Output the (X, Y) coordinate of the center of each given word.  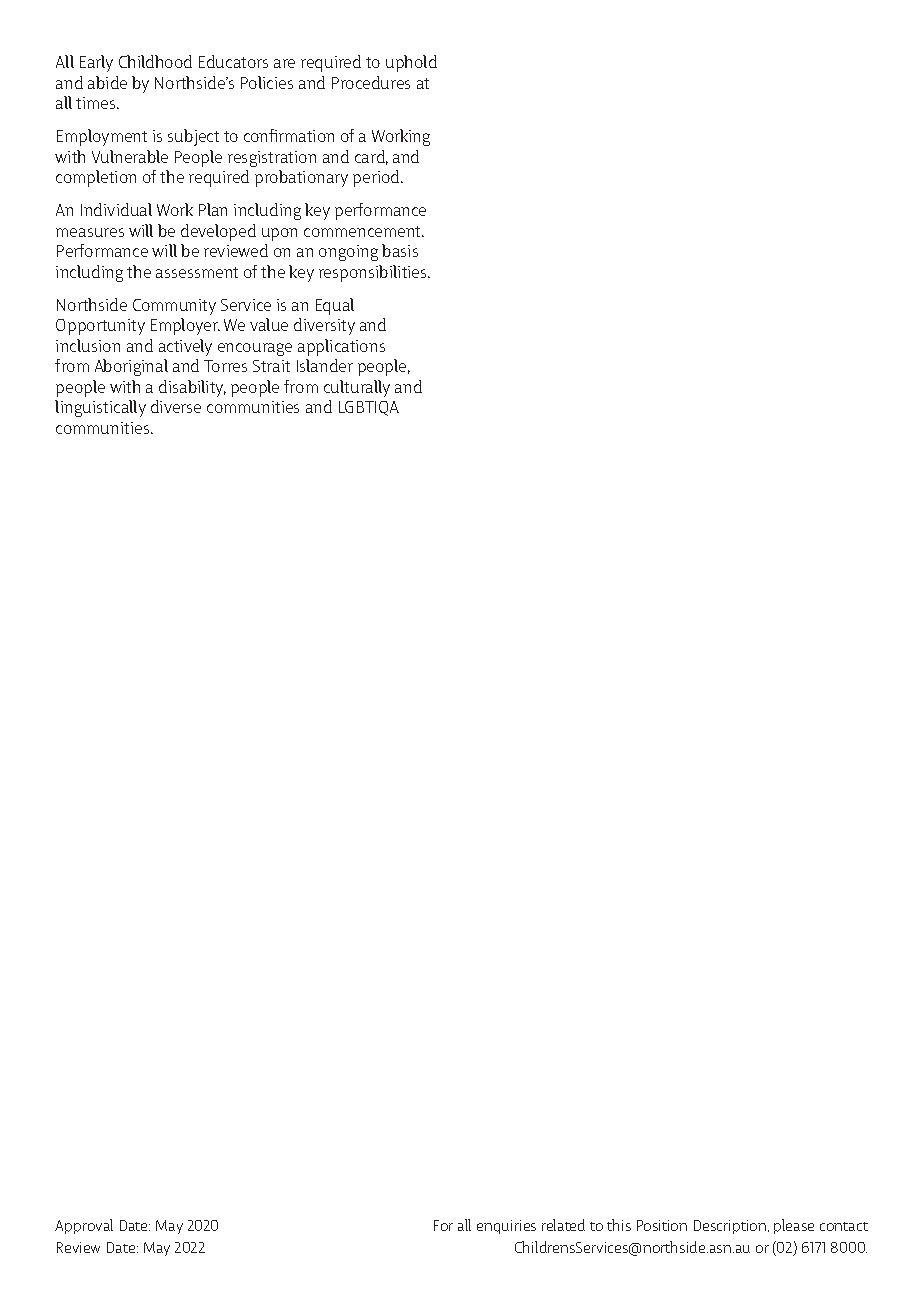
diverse (176, 406)
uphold (411, 63)
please (794, 1226)
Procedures (371, 82)
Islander (325, 365)
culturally (357, 388)
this (619, 1225)
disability (192, 388)
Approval (84, 1226)
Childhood (155, 61)
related (563, 1225)
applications (341, 347)
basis (400, 250)
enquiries (506, 1227)
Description (731, 1227)
